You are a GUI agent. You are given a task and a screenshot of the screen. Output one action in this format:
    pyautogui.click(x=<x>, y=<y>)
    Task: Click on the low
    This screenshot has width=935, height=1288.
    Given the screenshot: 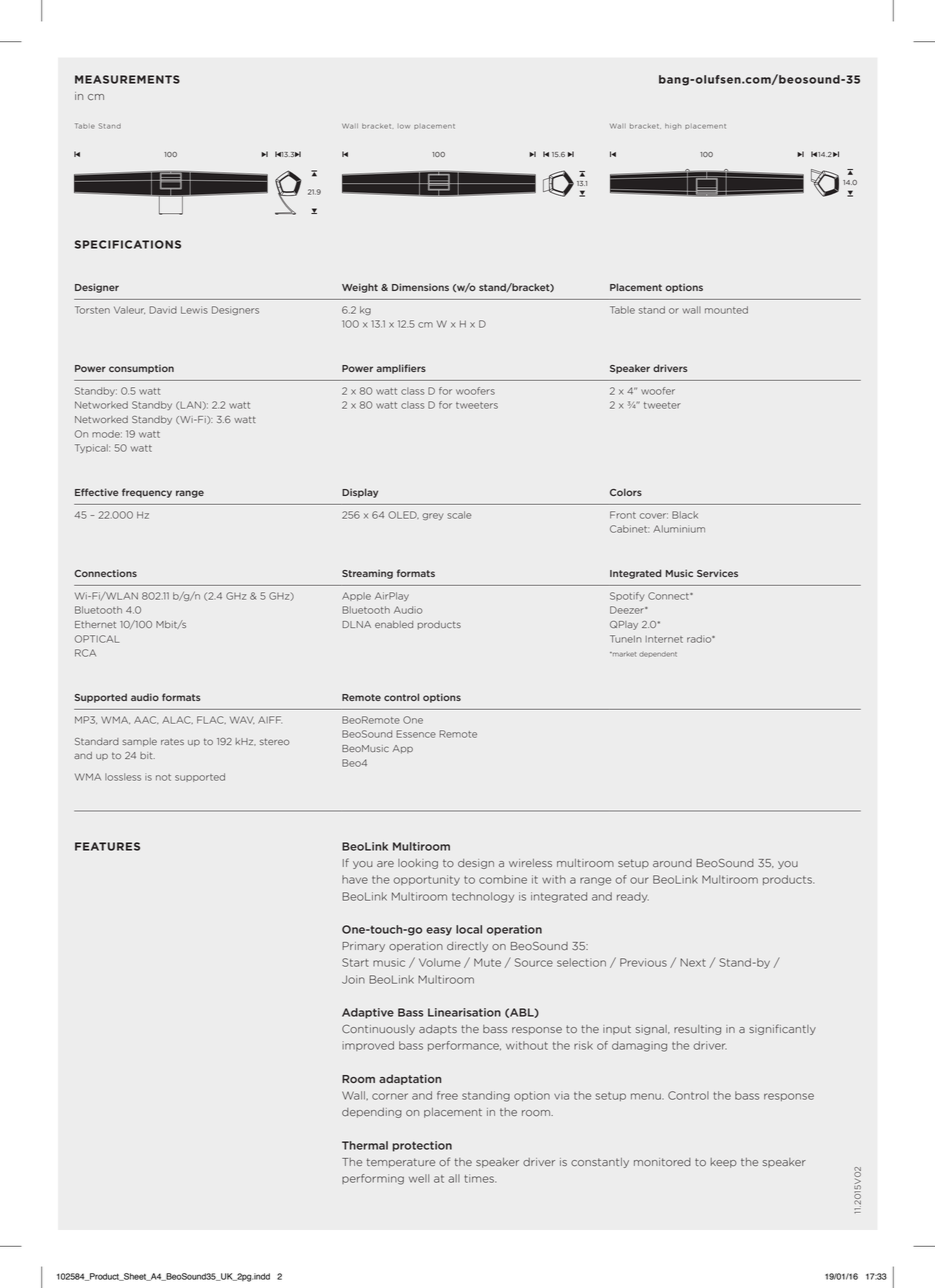 What is the action you would take?
    pyautogui.click(x=404, y=126)
